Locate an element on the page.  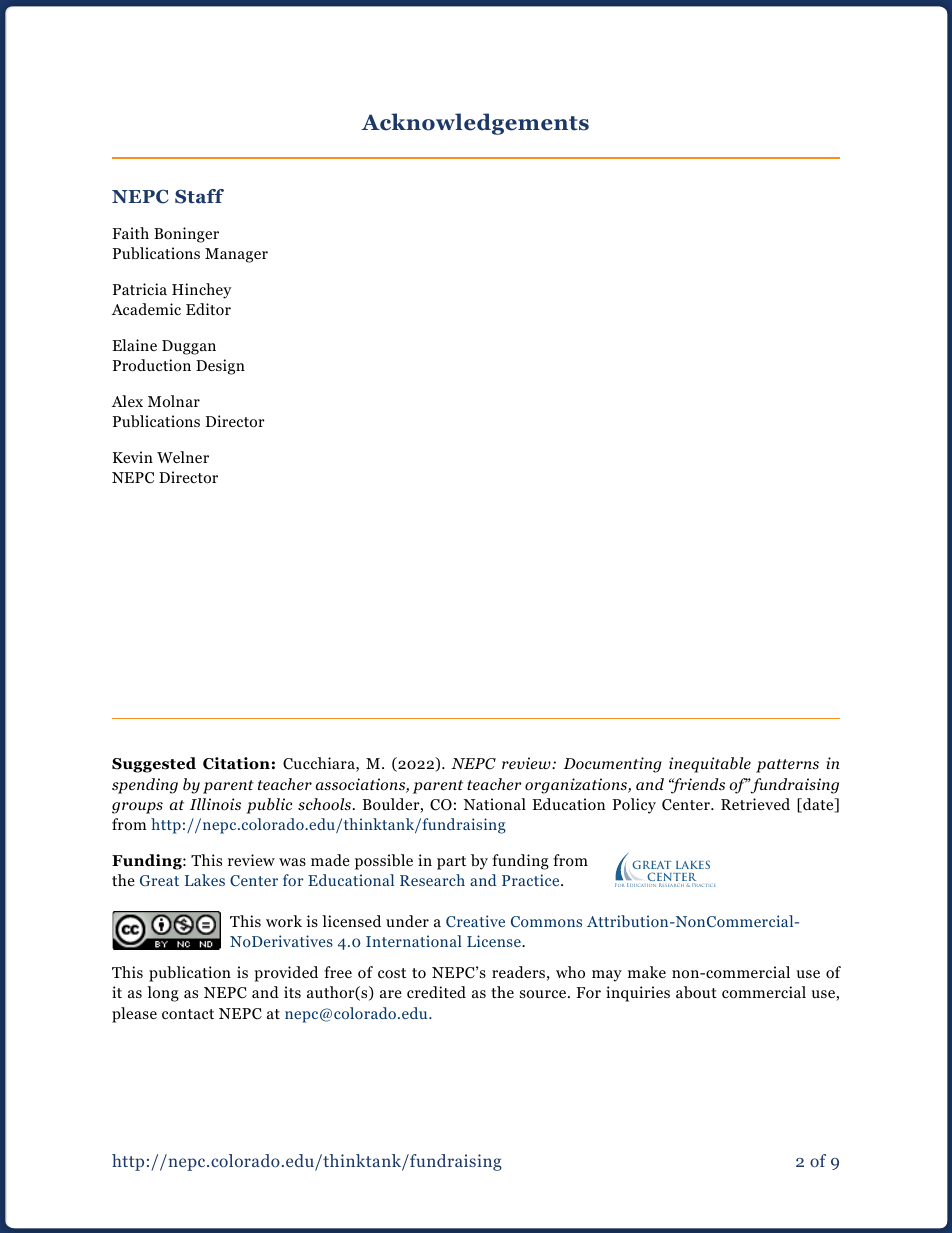
Kevin is located at coordinates (133, 457).
